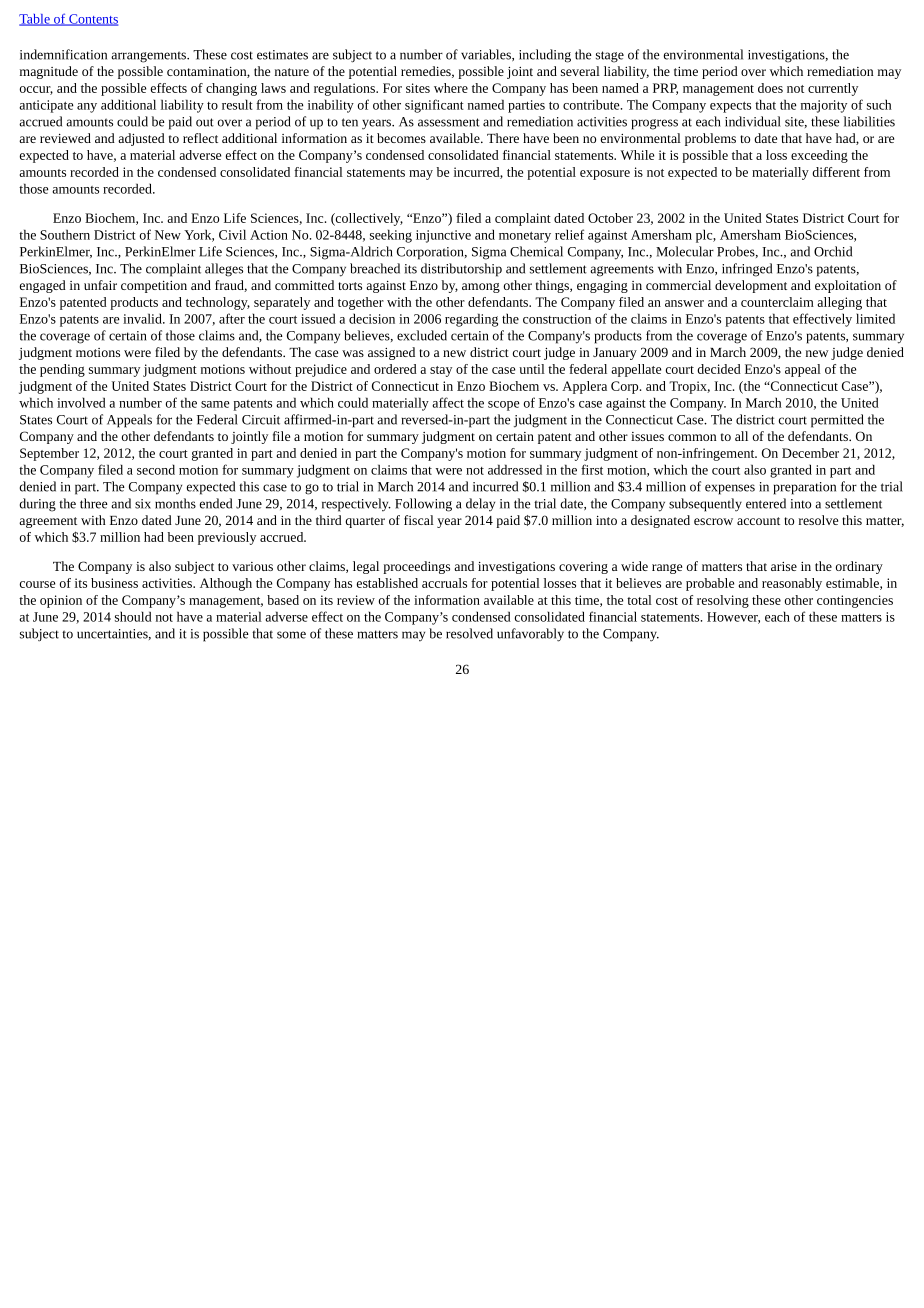 Image resolution: width=924 pixels, height=1308 pixels. I want to click on should, so click(133, 616).
